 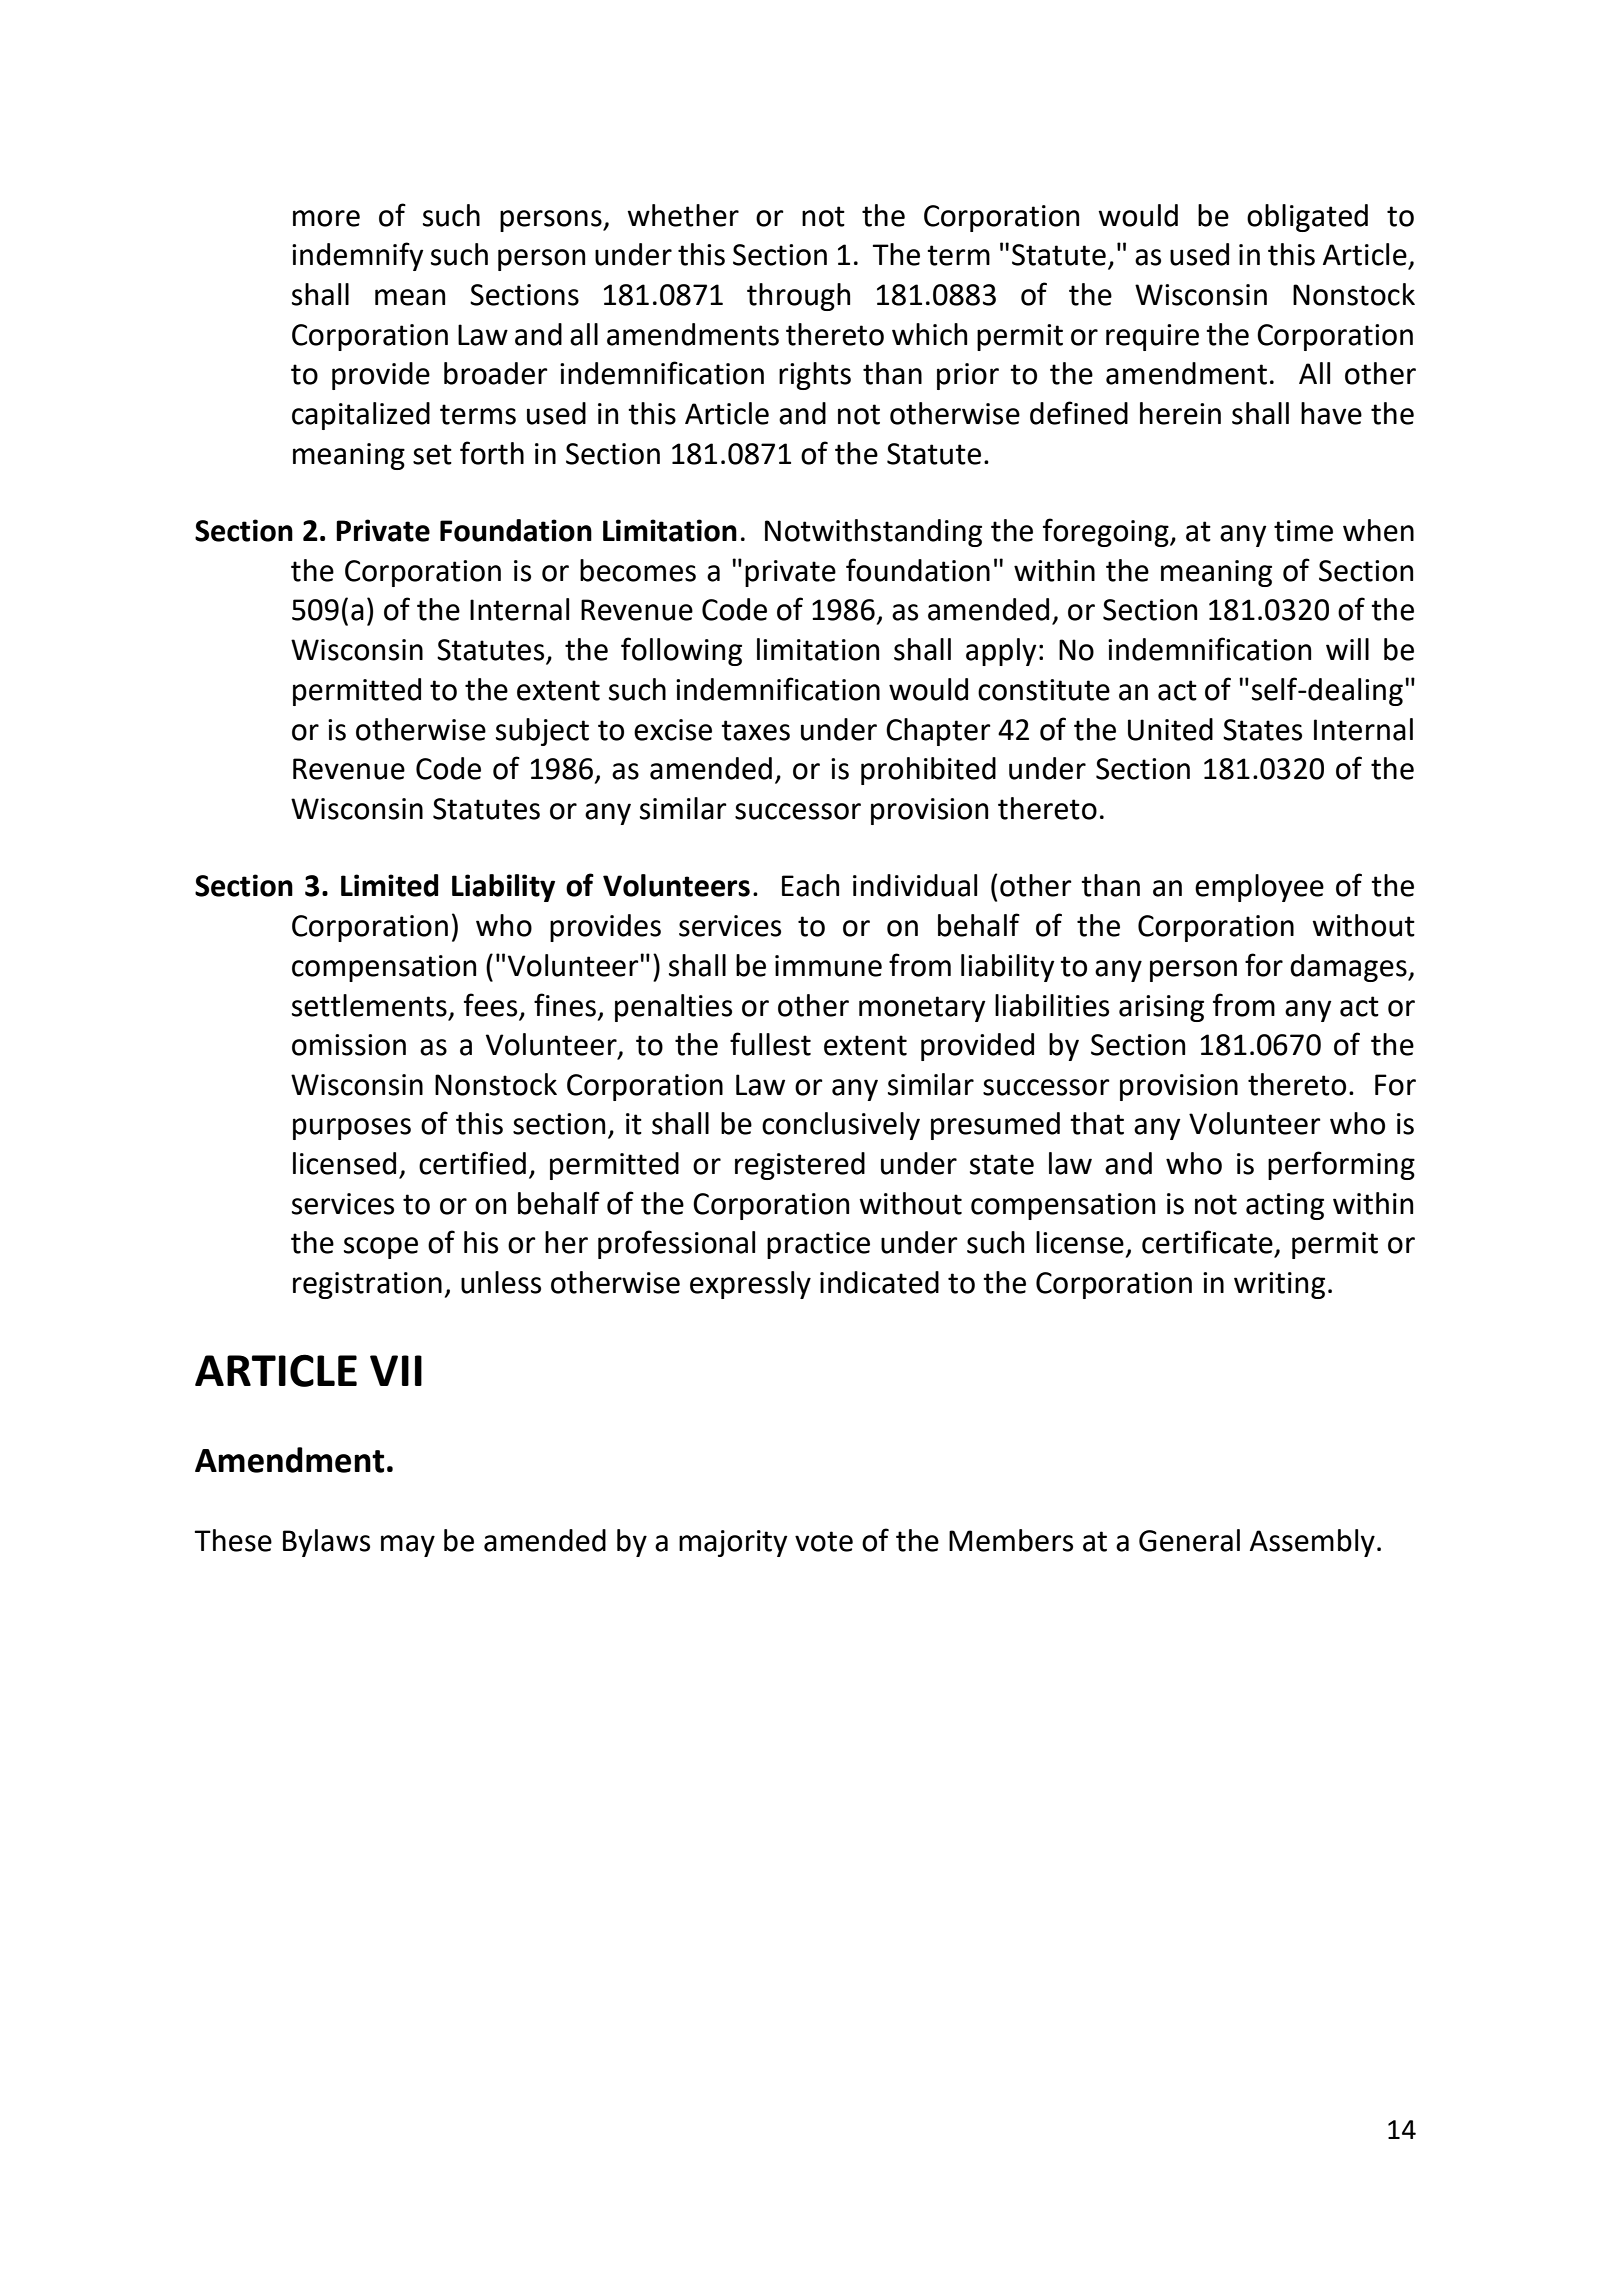 What do you see at coordinates (755, 730) in the screenshot?
I see `taxes` at bounding box center [755, 730].
